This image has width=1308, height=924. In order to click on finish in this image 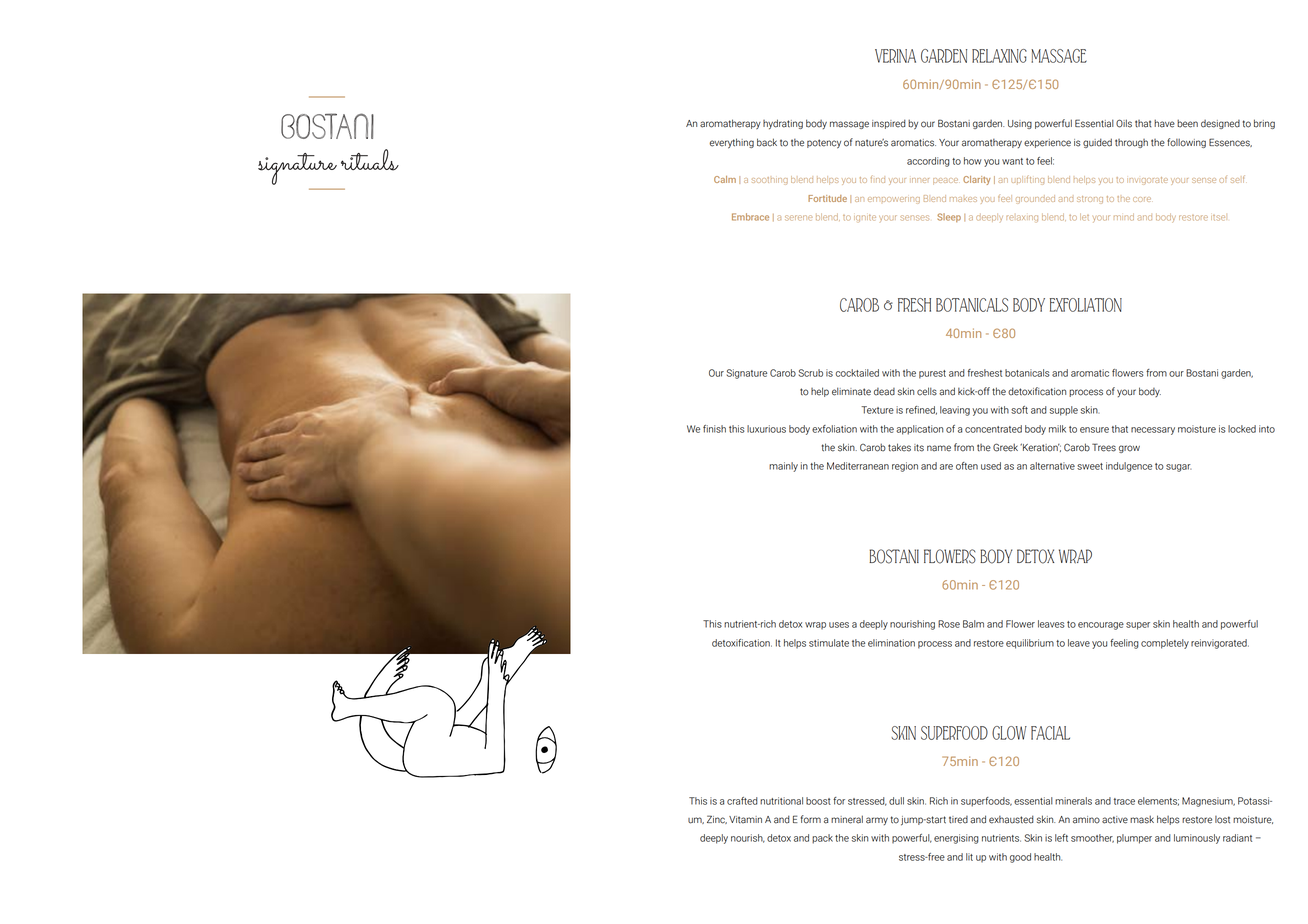, I will do `click(714, 429)`.
